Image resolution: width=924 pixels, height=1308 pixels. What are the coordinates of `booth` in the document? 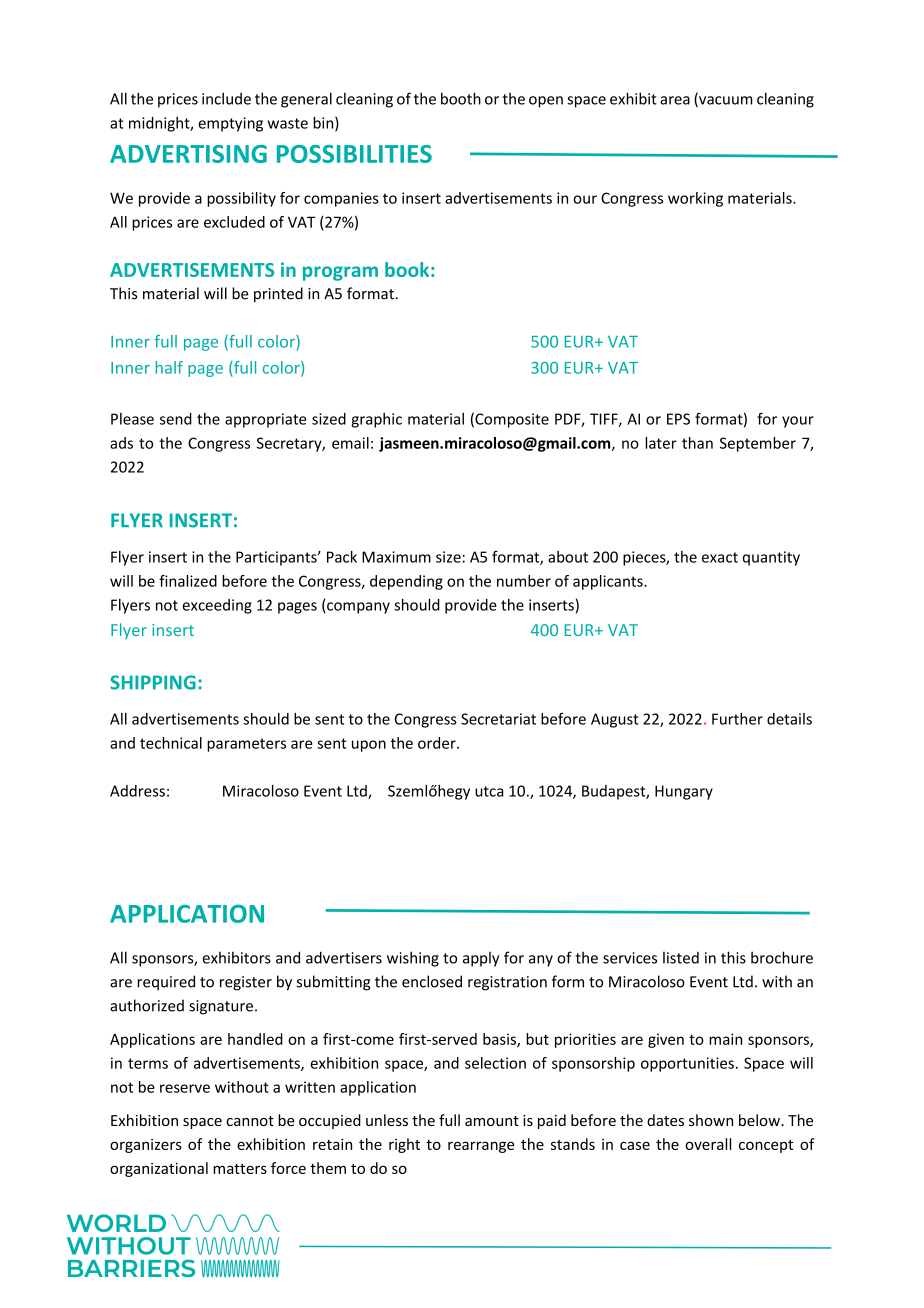 It's located at (461, 98).
